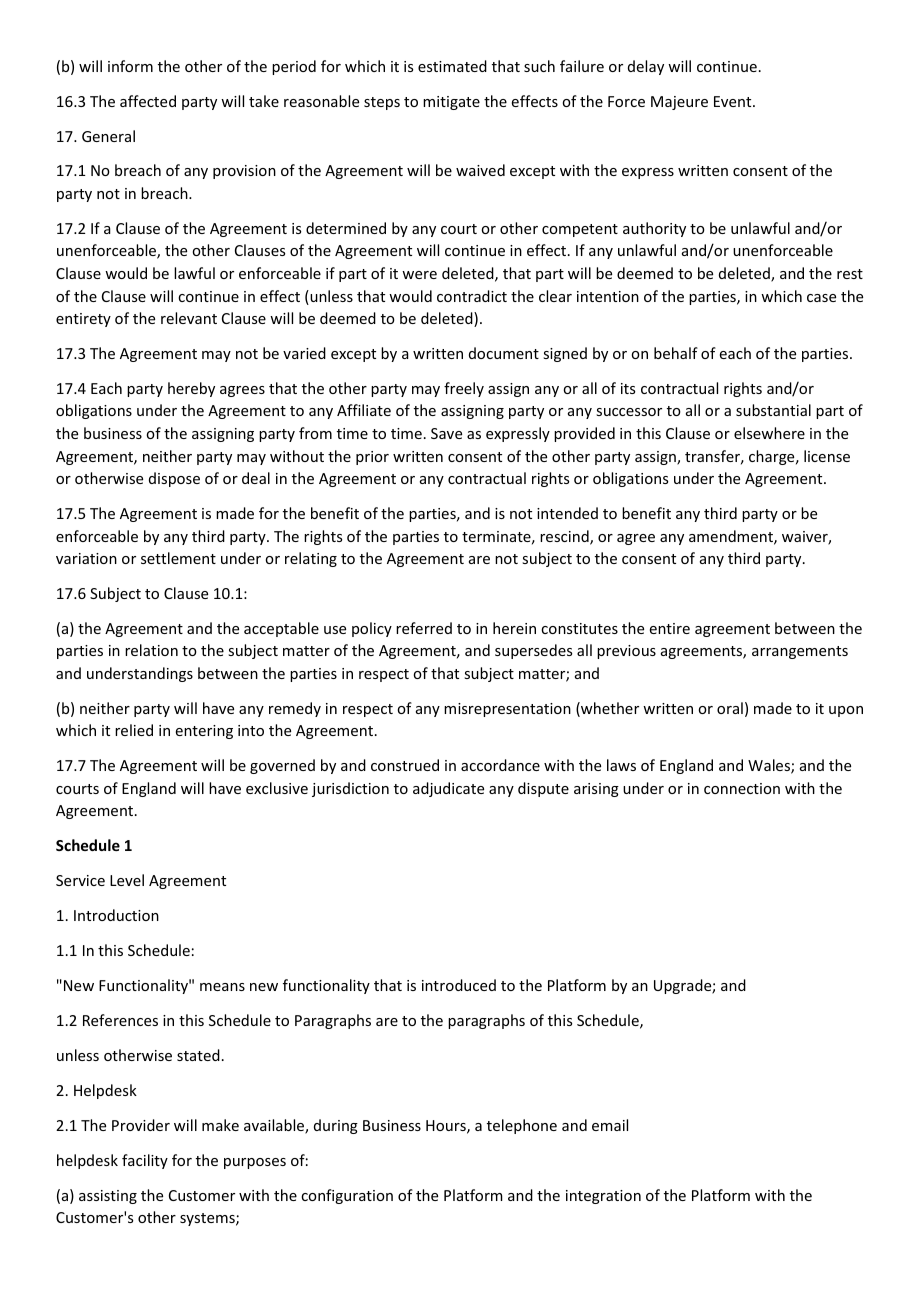 This screenshot has width=924, height=1308. I want to click on arrangements, so click(800, 652).
